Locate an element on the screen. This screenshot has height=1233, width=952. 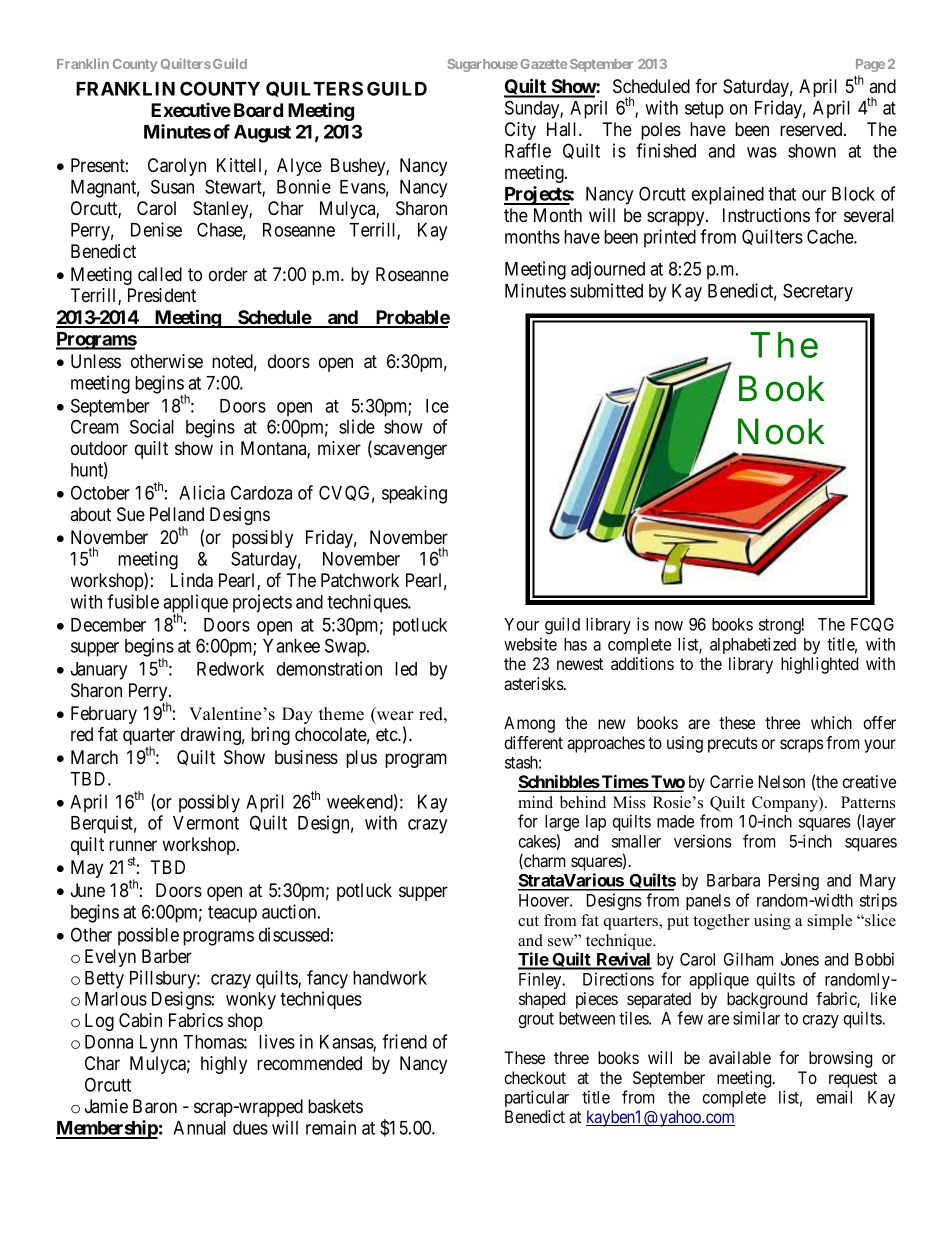
Baron is located at coordinates (155, 1106).
